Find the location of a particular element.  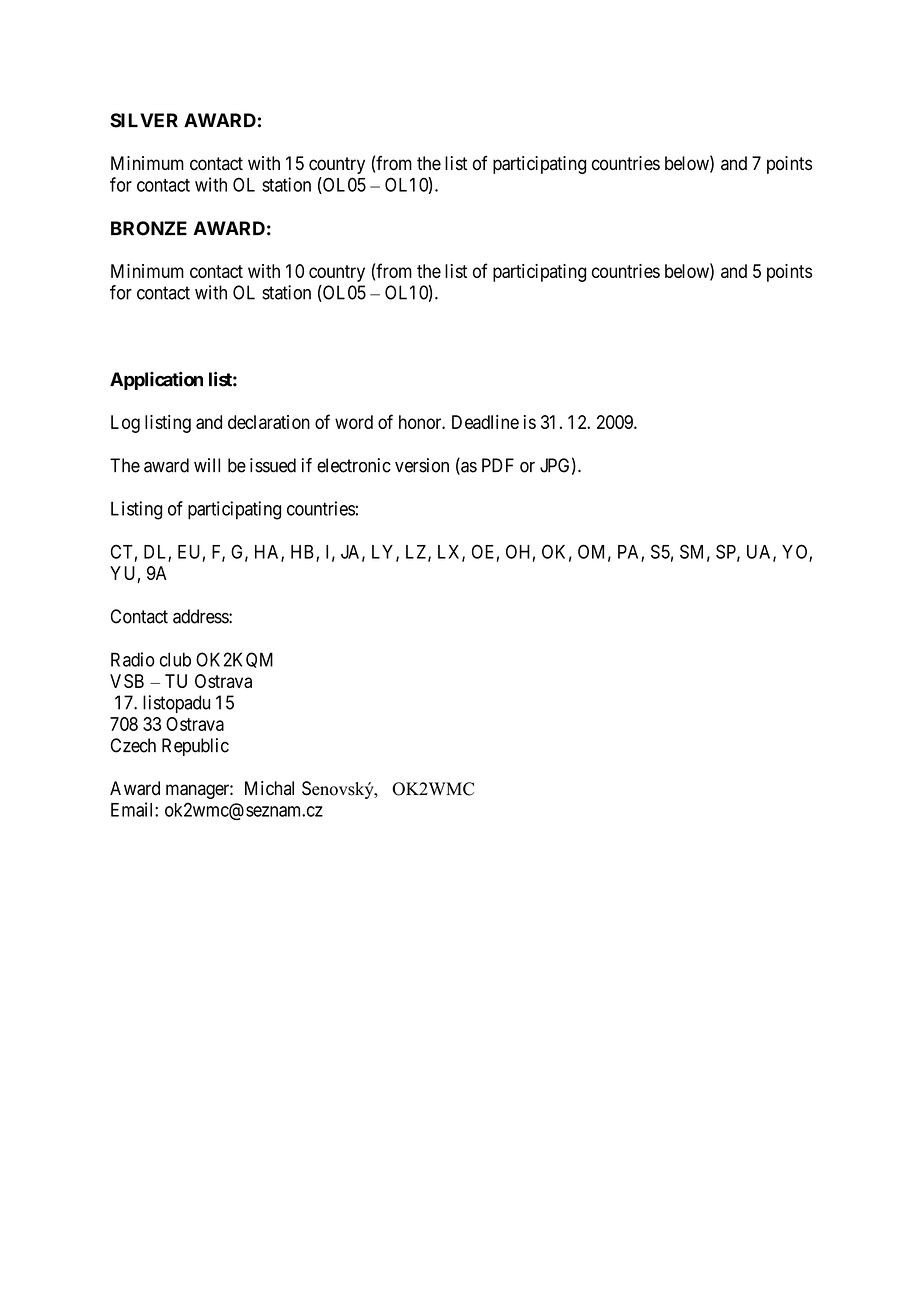

Deadline is located at coordinates (485, 422).
